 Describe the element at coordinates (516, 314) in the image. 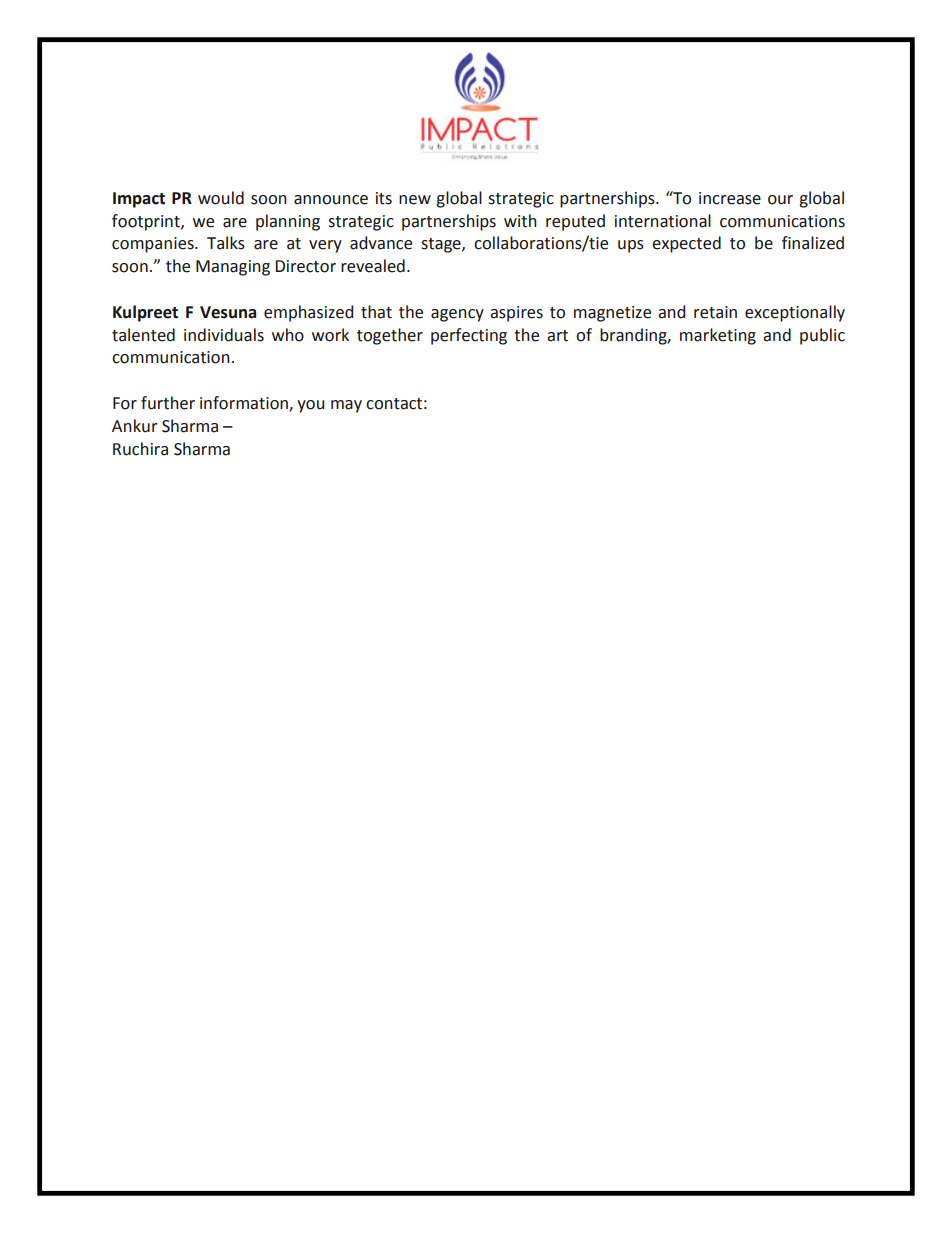

I see `aspires` at that location.
